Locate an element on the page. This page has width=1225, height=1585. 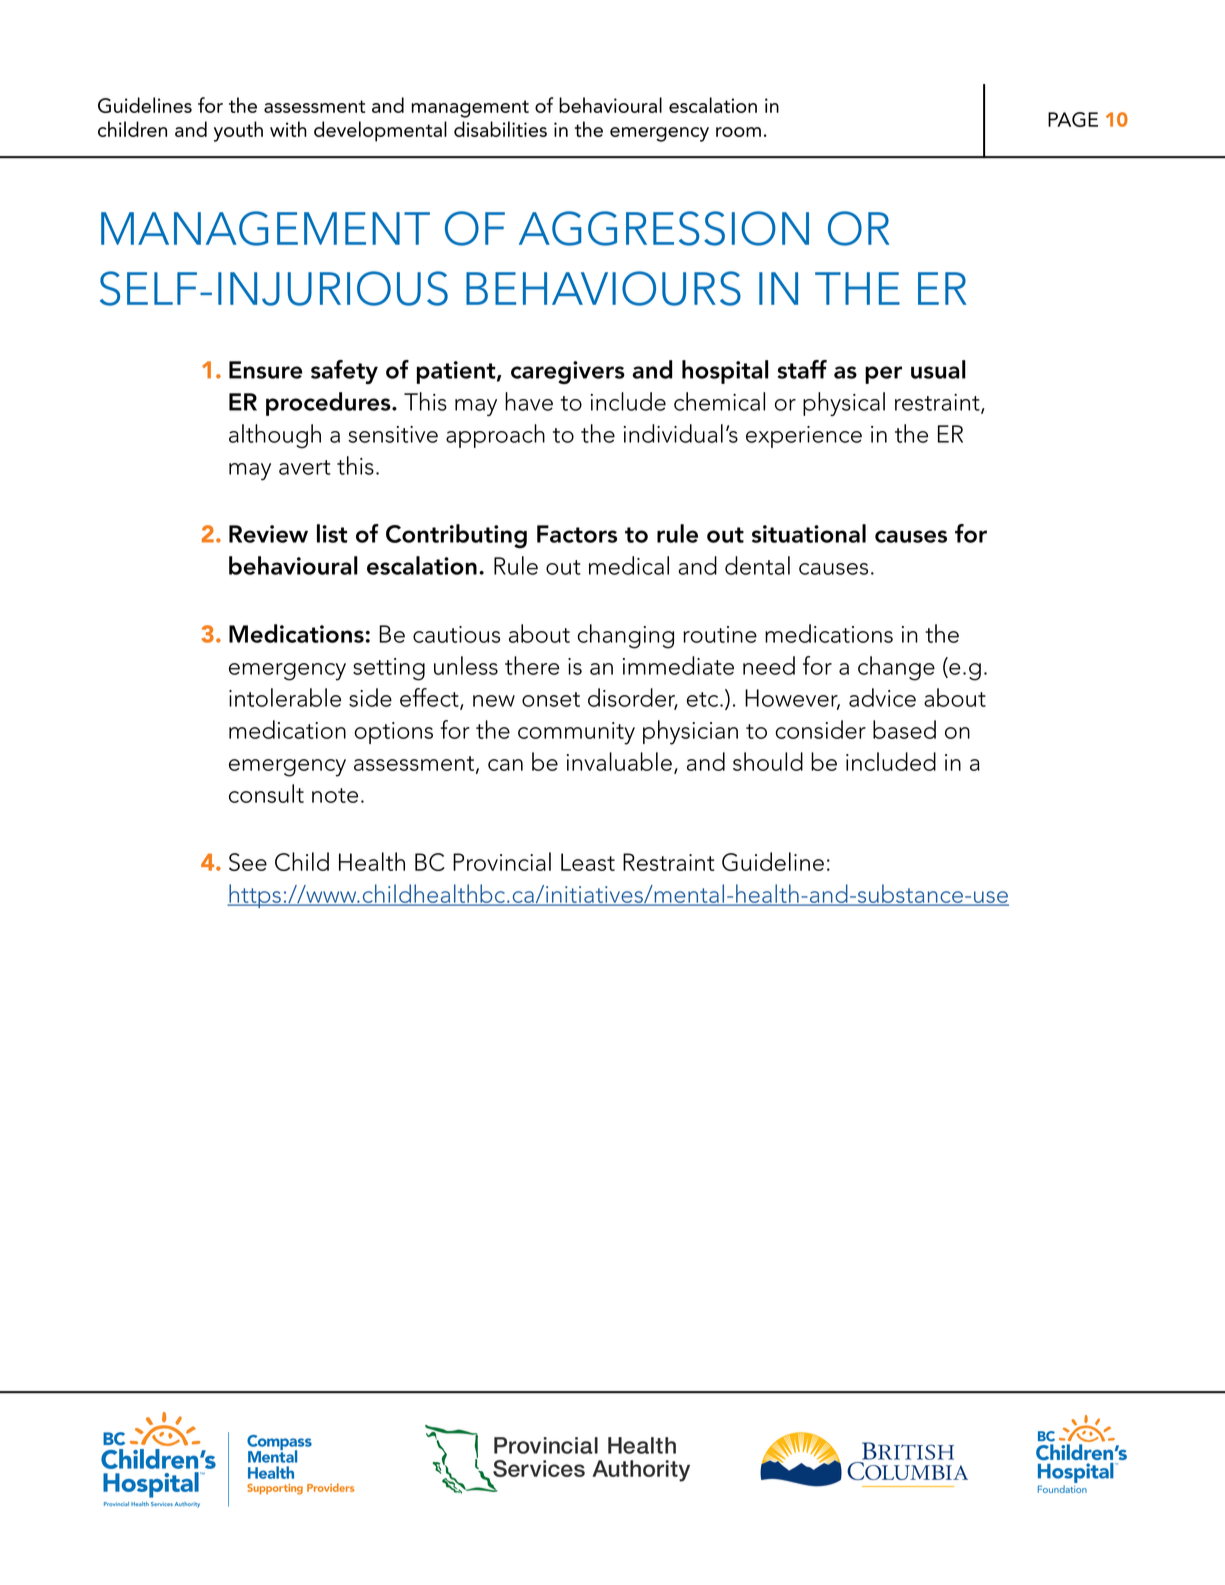
room is located at coordinates (738, 132).
